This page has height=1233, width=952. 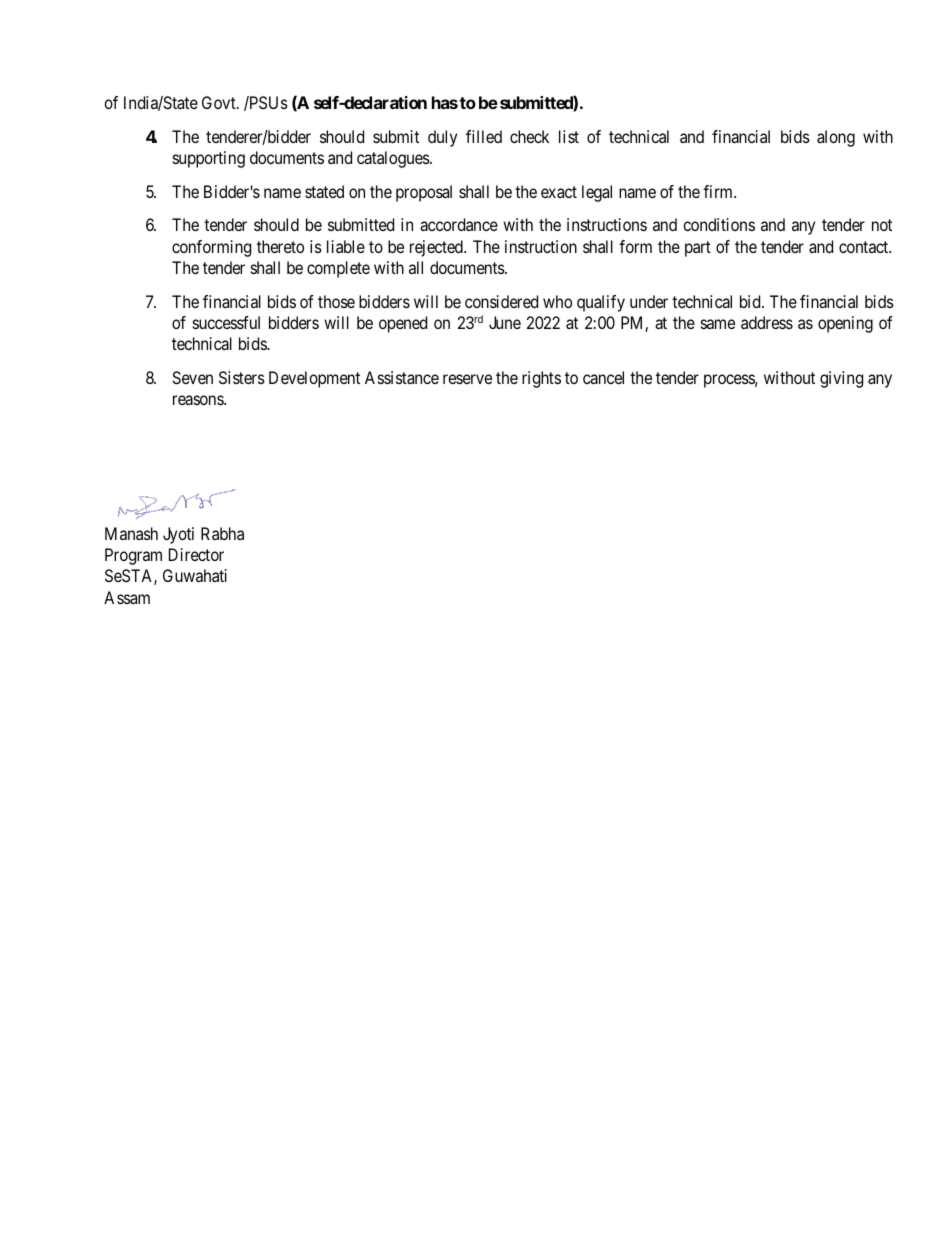 What do you see at coordinates (865, 247) in the page?
I see `contact` at bounding box center [865, 247].
